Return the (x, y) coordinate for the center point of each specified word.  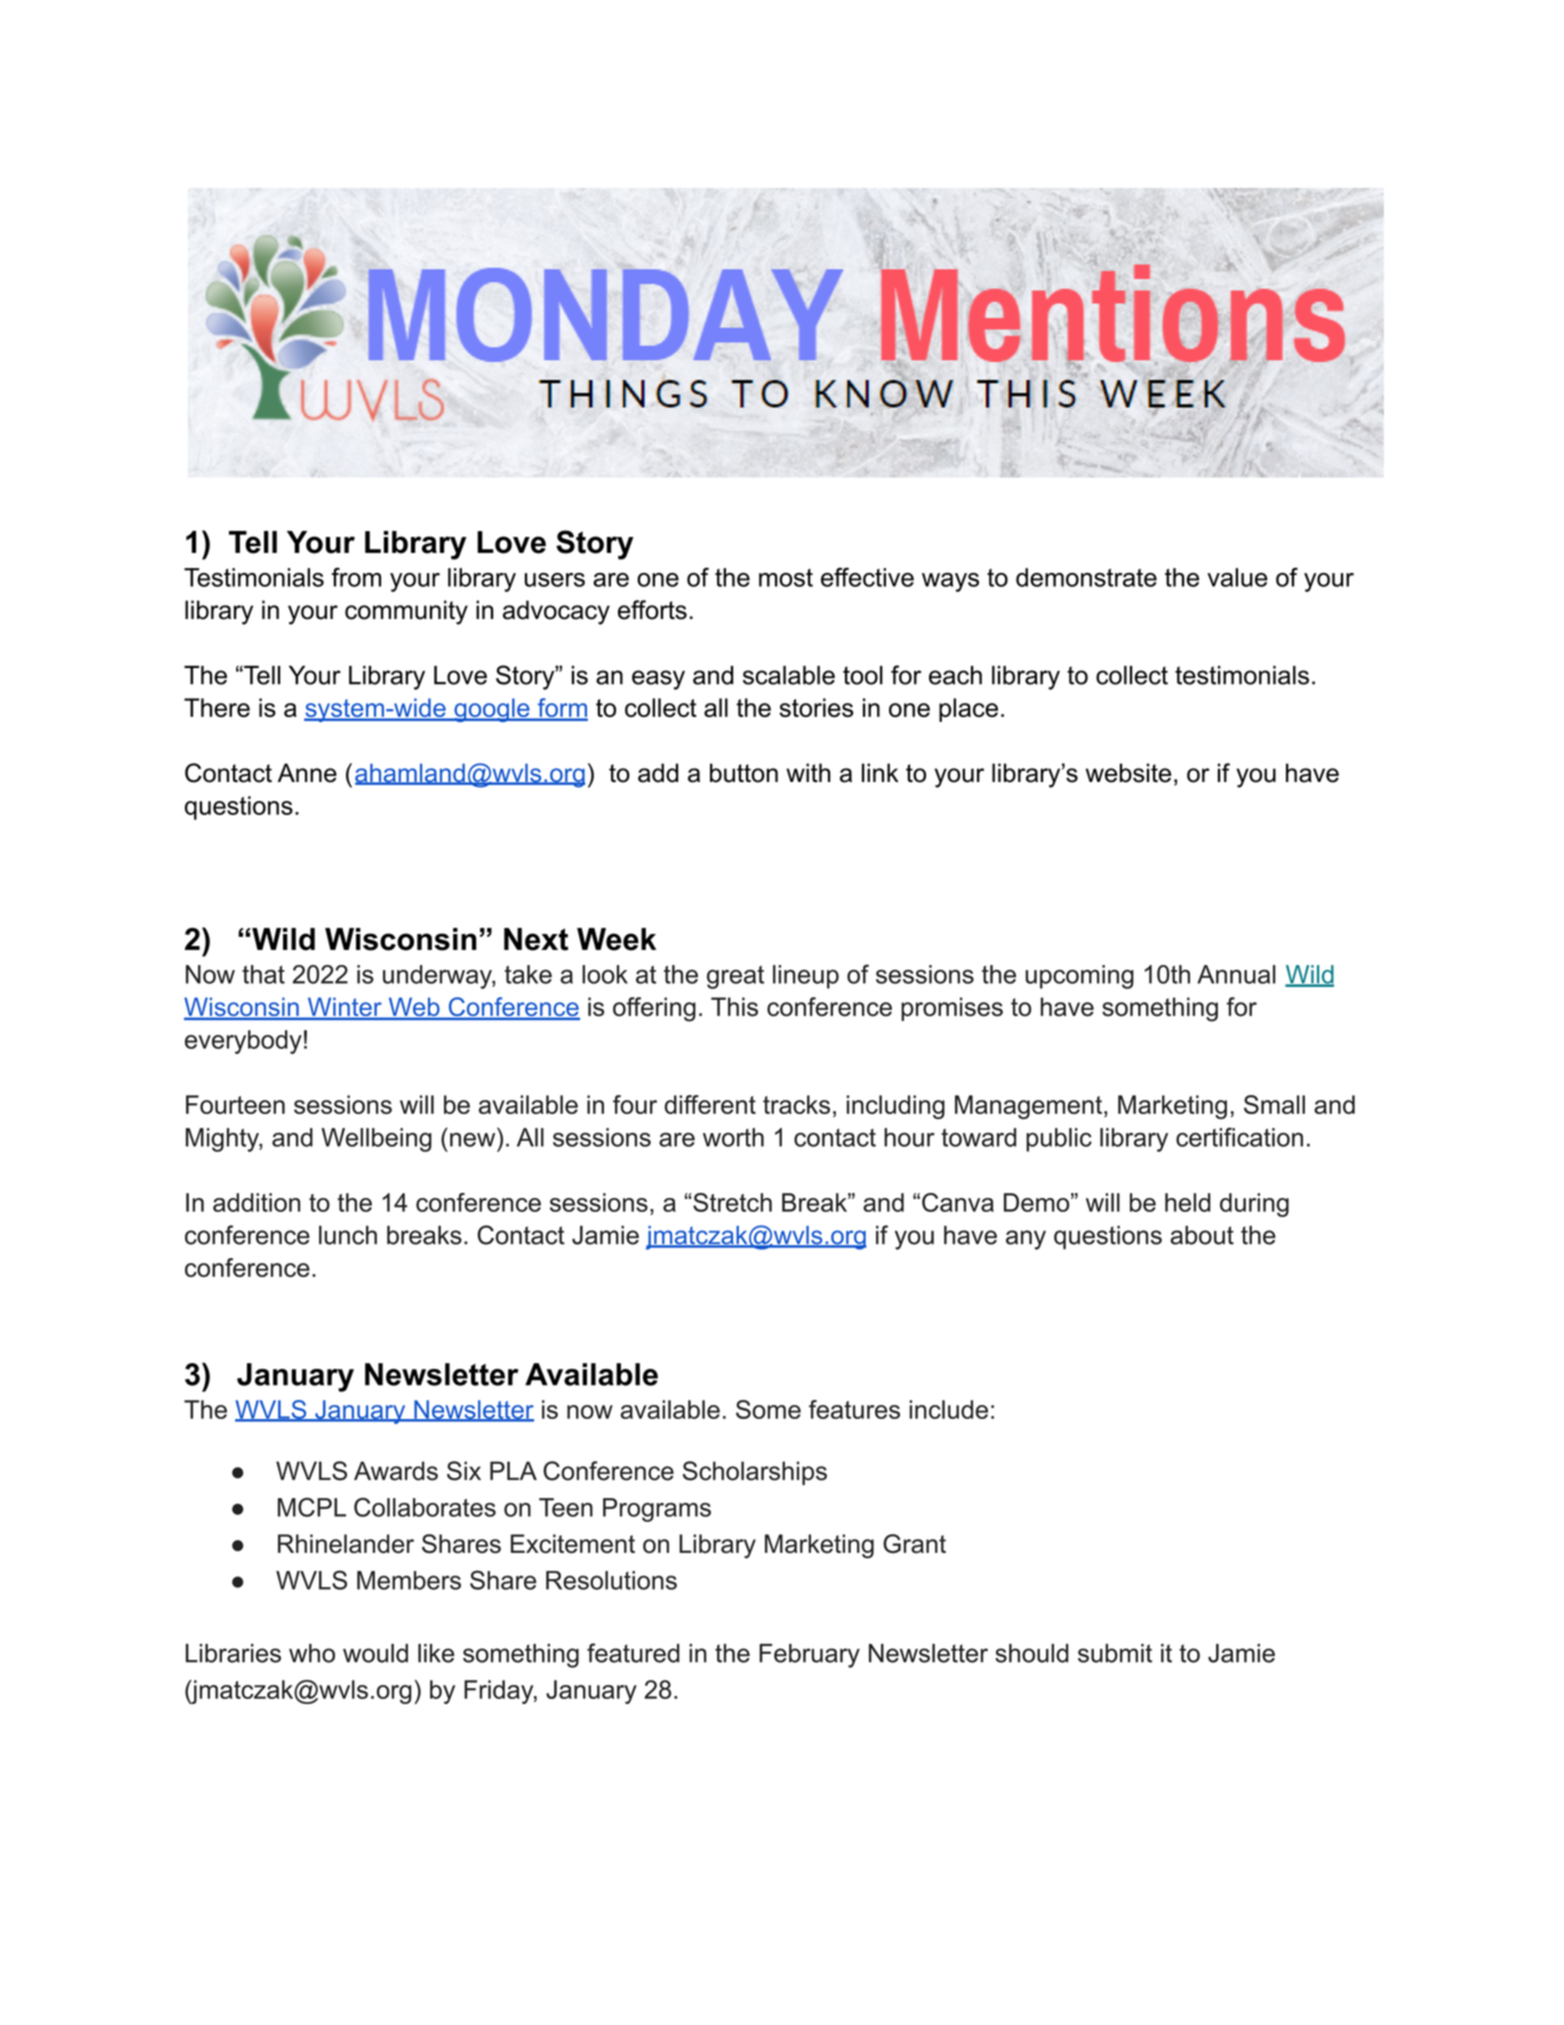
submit (1115, 1653)
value (1237, 577)
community (406, 612)
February (809, 1656)
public (1059, 1140)
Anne (307, 773)
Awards (396, 1471)
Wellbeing (376, 1140)
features (854, 1409)
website (1128, 773)
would (375, 1653)
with (808, 773)
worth (733, 1137)
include (949, 1409)
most (786, 578)
